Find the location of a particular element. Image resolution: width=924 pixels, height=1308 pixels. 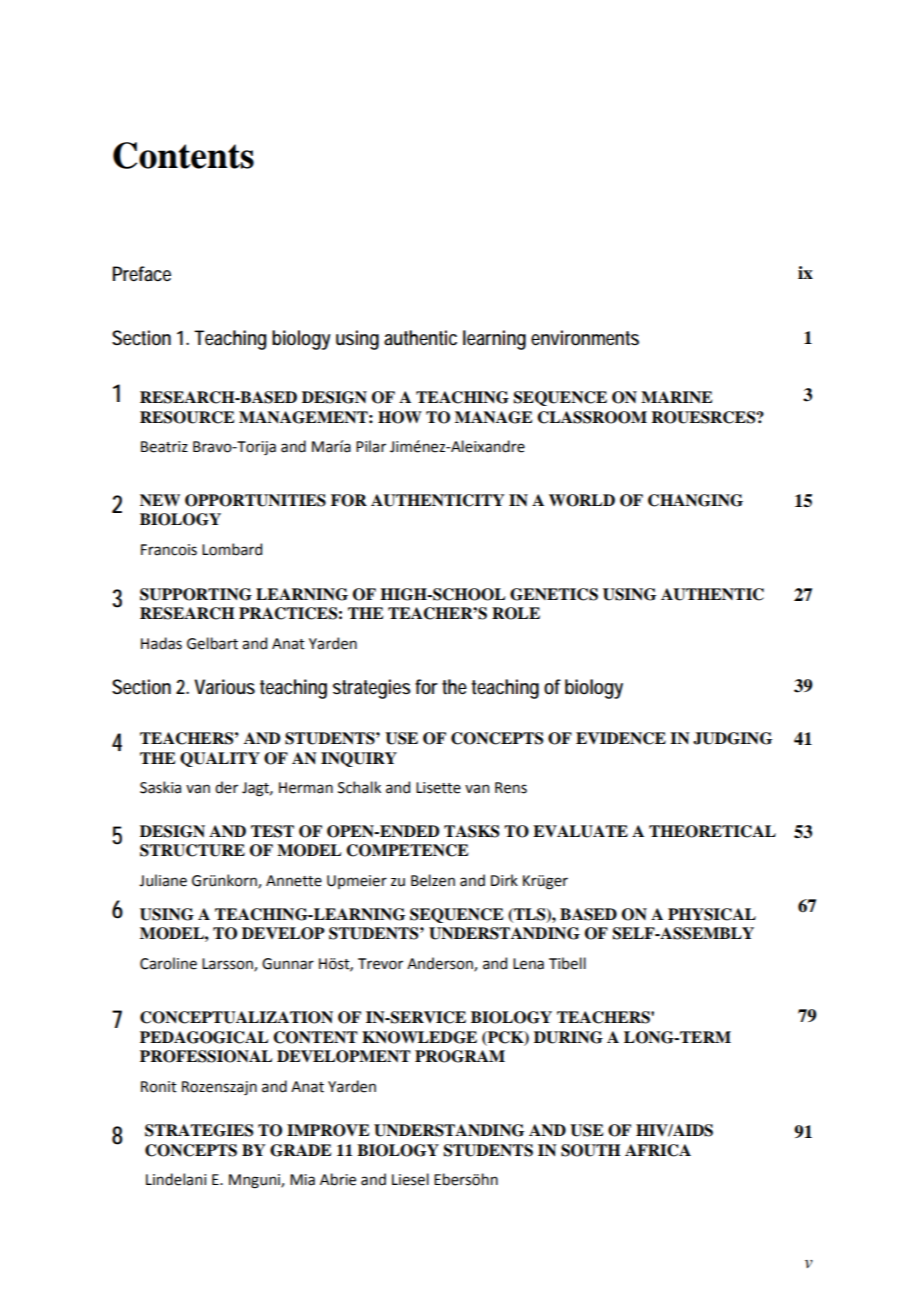

IMPROVE is located at coordinates (328, 1130).
